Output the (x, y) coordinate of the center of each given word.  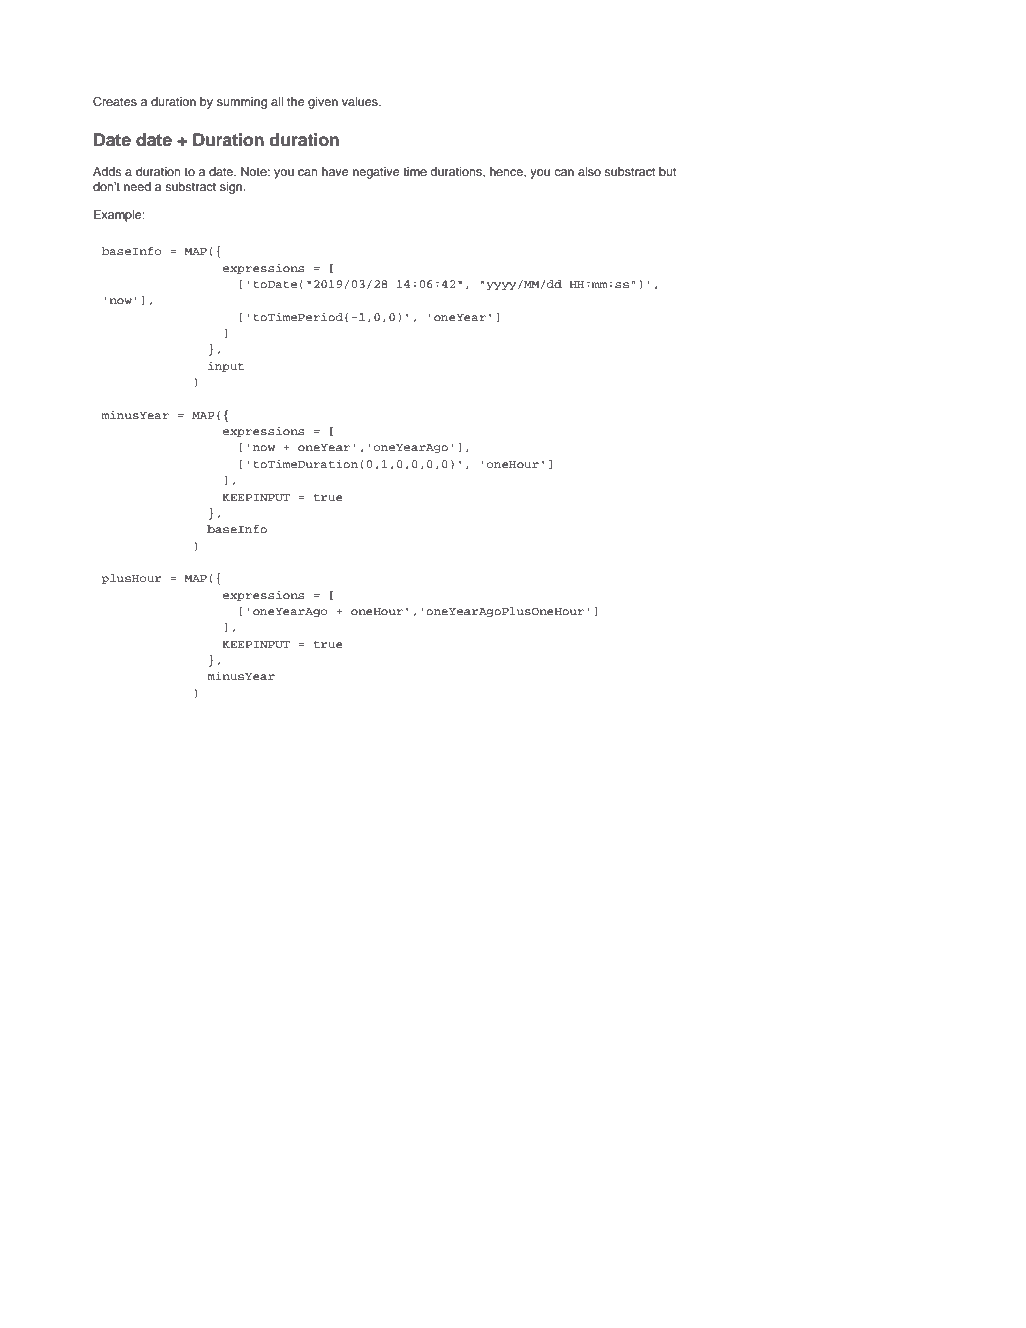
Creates (115, 101)
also (589, 171)
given (323, 103)
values (361, 101)
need (137, 186)
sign (232, 188)
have (335, 171)
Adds (107, 171)
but (668, 171)
